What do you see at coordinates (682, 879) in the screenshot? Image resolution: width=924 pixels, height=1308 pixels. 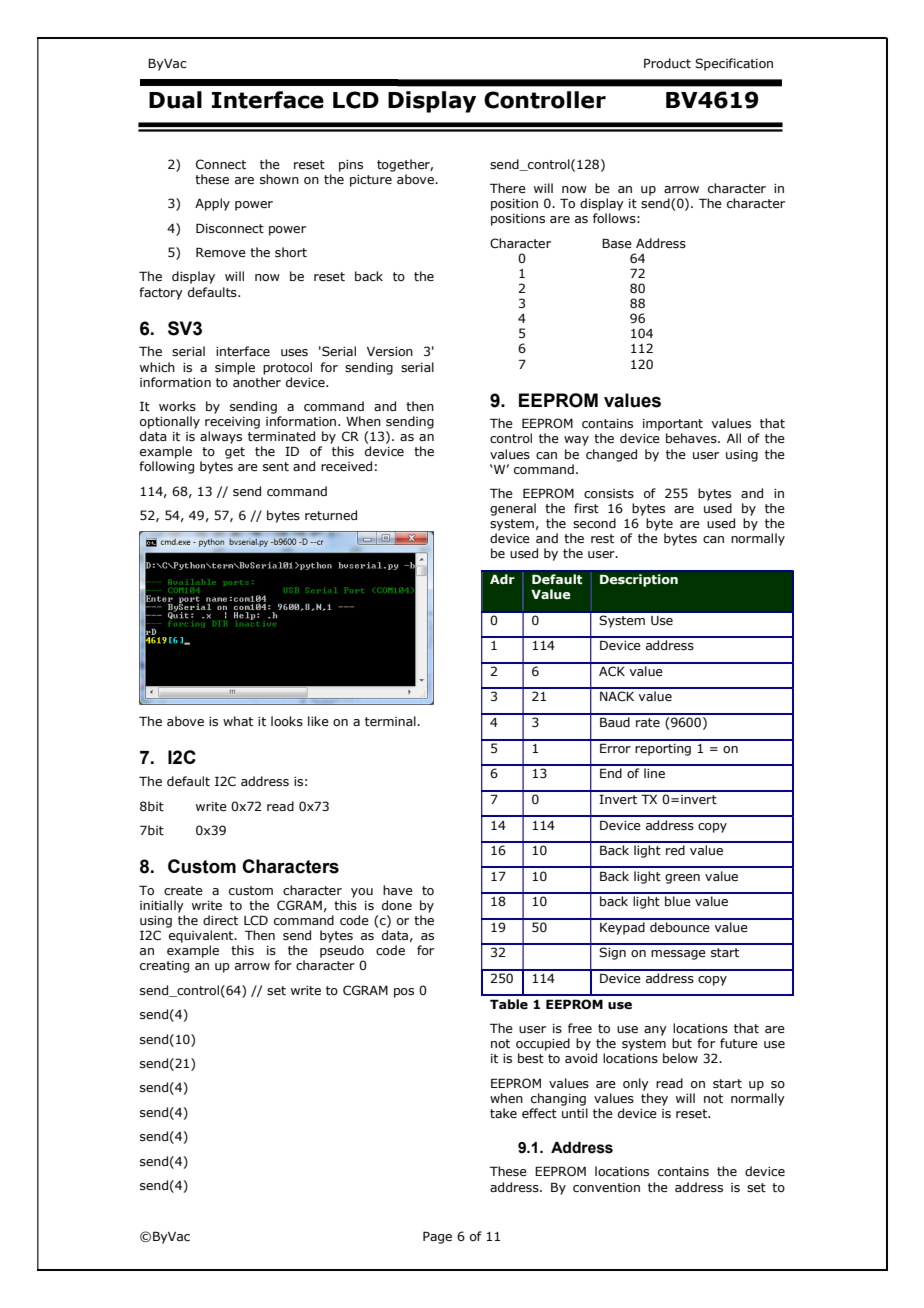 I see `green` at bounding box center [682, 879].
